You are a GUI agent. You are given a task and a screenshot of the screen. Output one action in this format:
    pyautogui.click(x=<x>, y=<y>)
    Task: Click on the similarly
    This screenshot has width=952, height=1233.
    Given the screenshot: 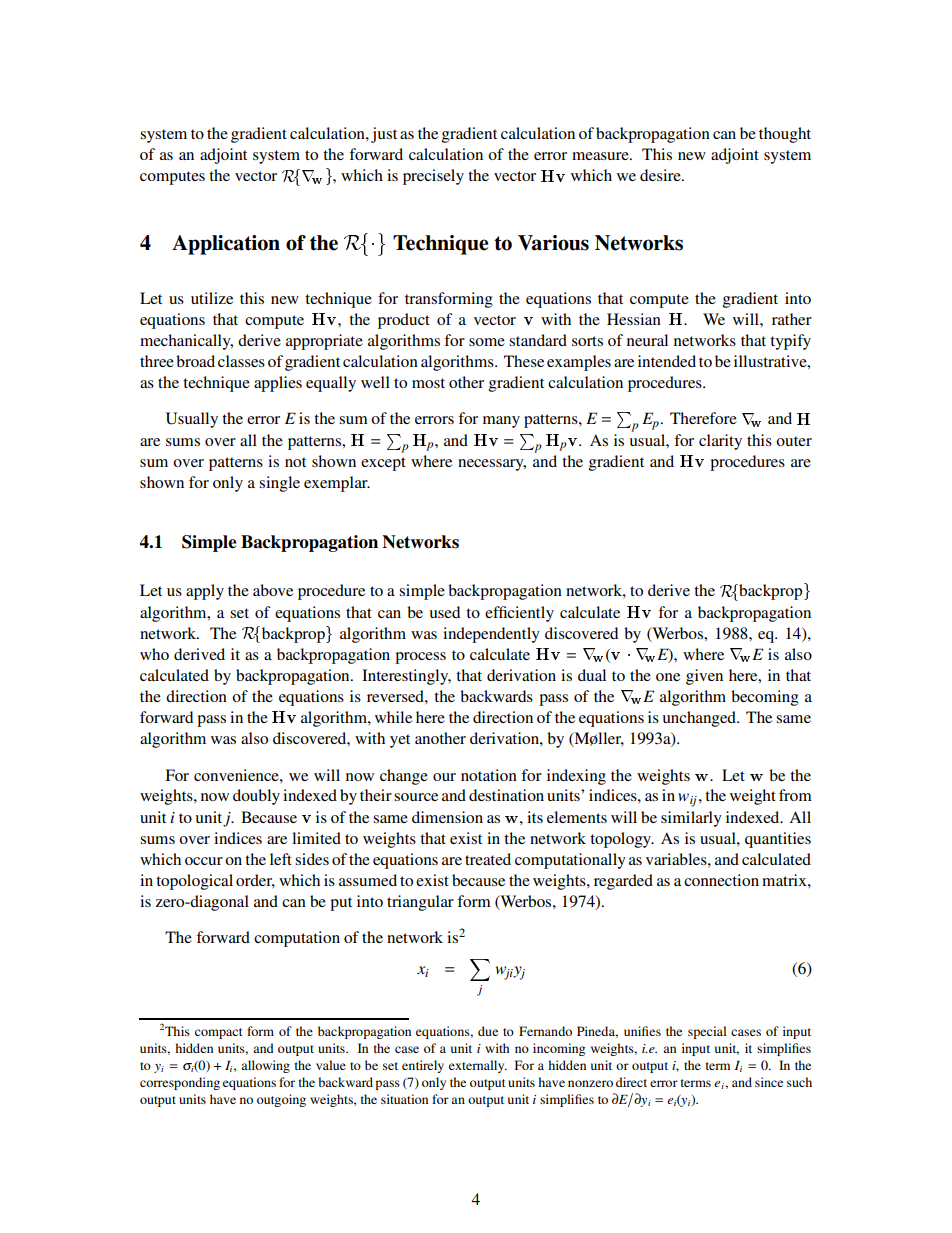 What is the action you would take?
    pyautogui.click(x=691, y=819)
